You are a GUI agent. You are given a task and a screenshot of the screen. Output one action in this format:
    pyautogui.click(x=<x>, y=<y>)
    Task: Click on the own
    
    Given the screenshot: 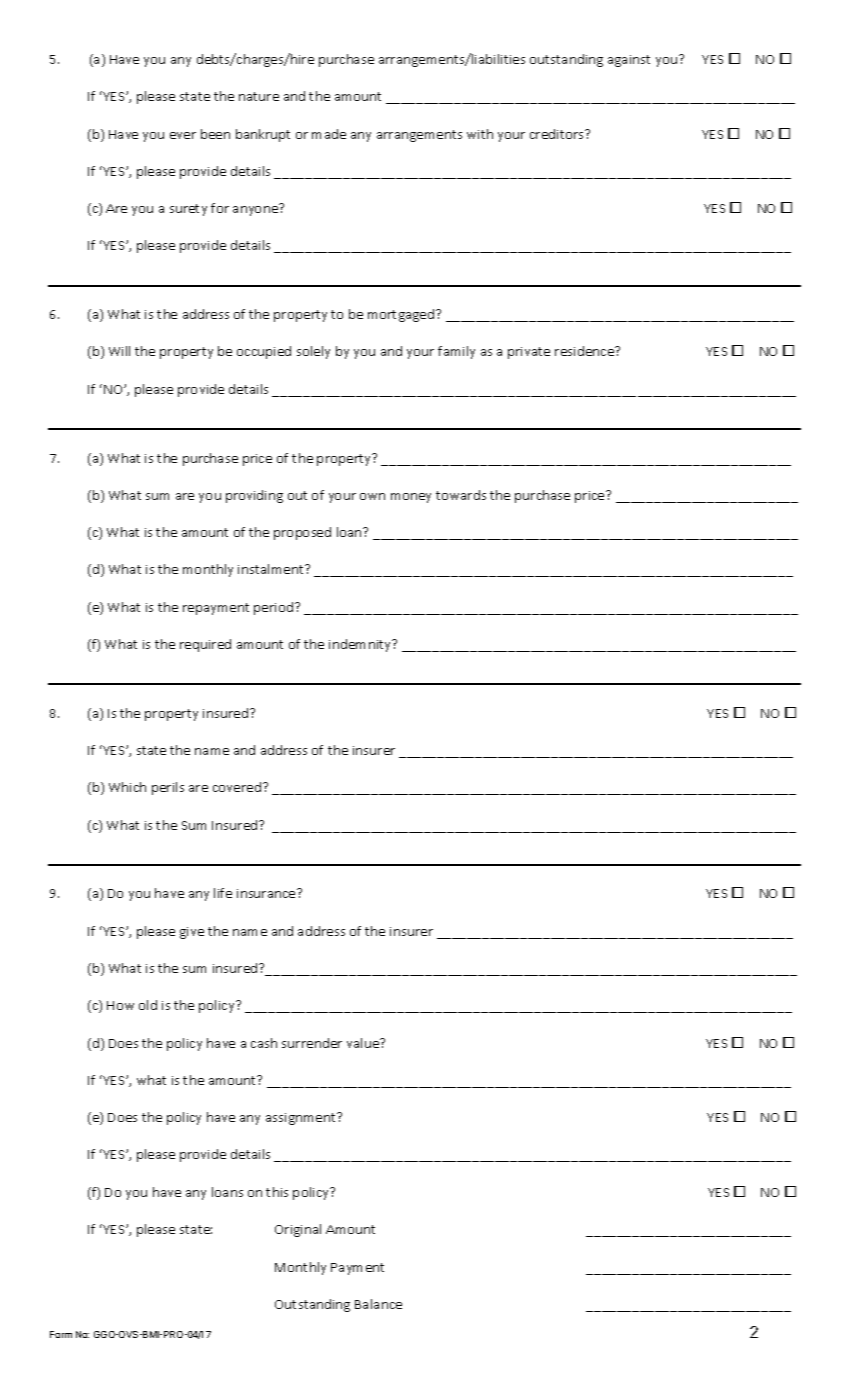 What is the action you would take?
    pyautogui.click(x=372, y=496)
